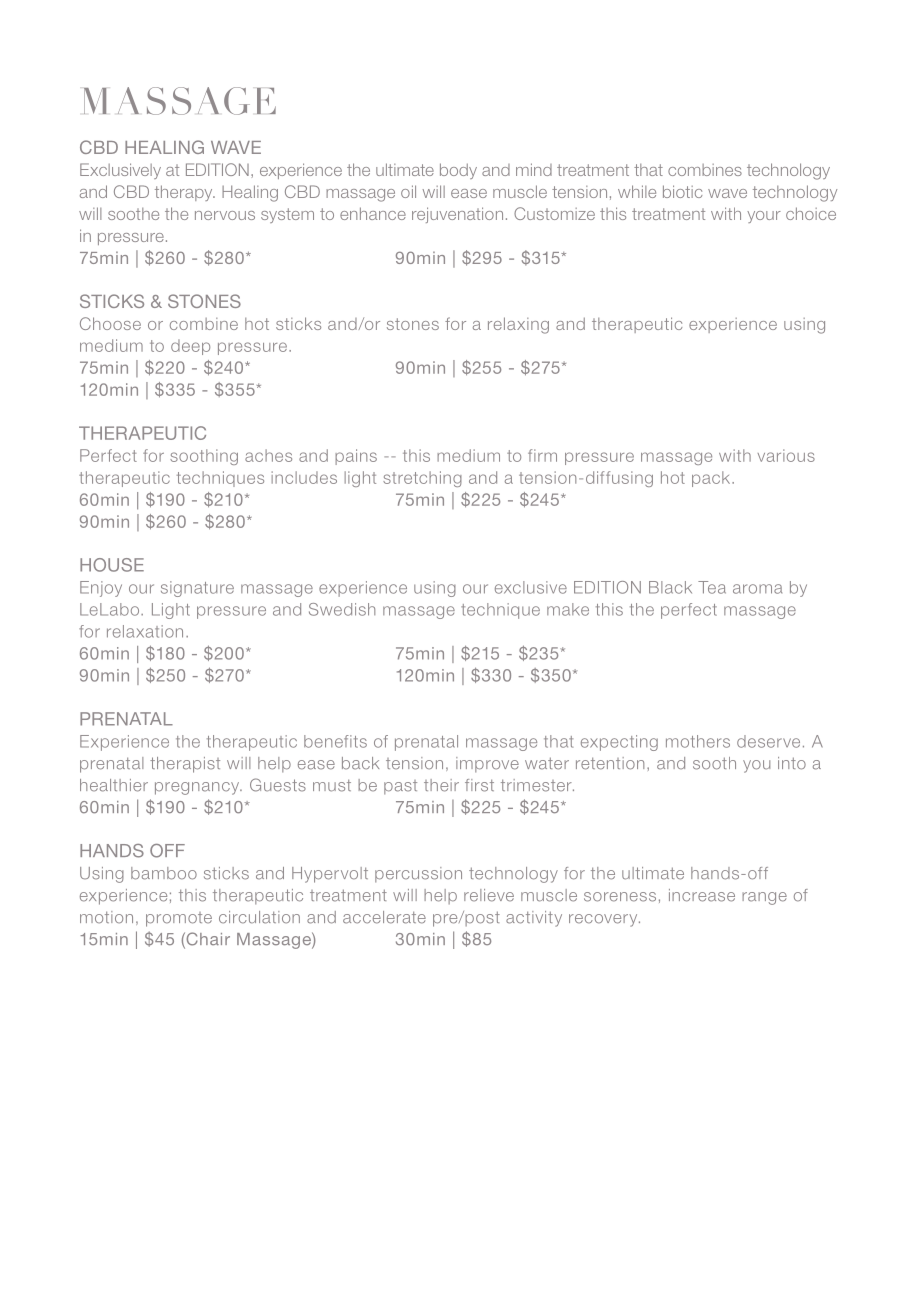 The height and width of the page is (1308, 924). Describe the element at coordinates (112, 565) in the page. I see `HOUSE` at that location.
